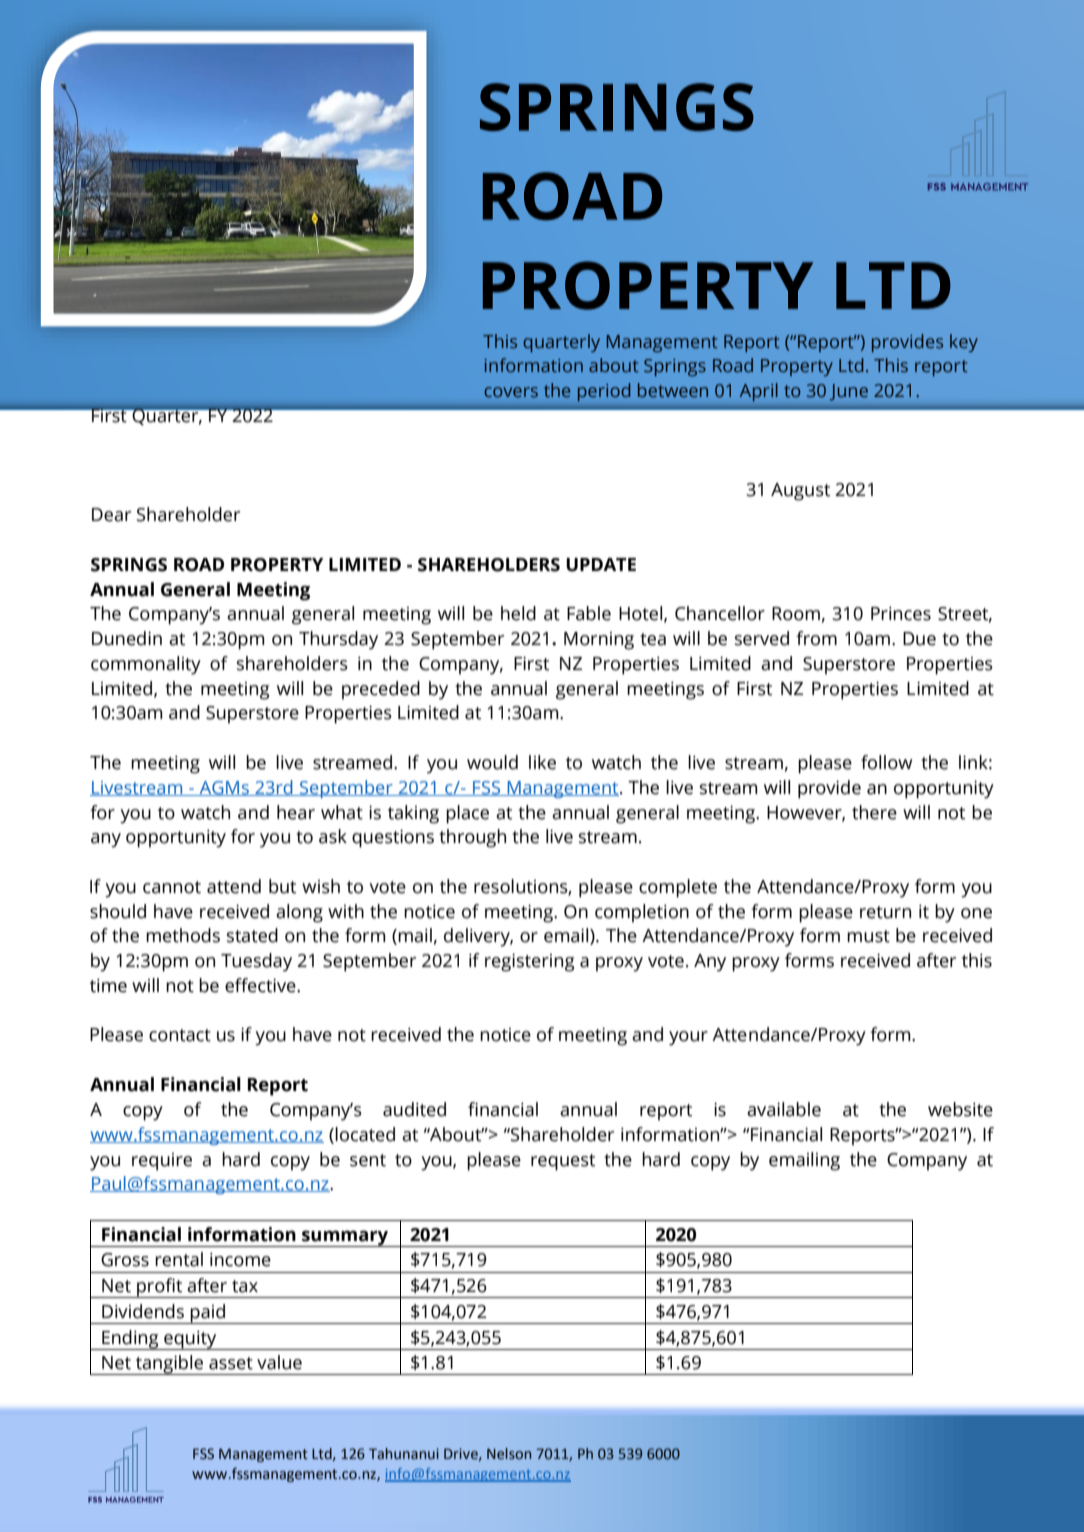  Describe the element at coordinates (849, 392) in the document. I see `June` at that location.
